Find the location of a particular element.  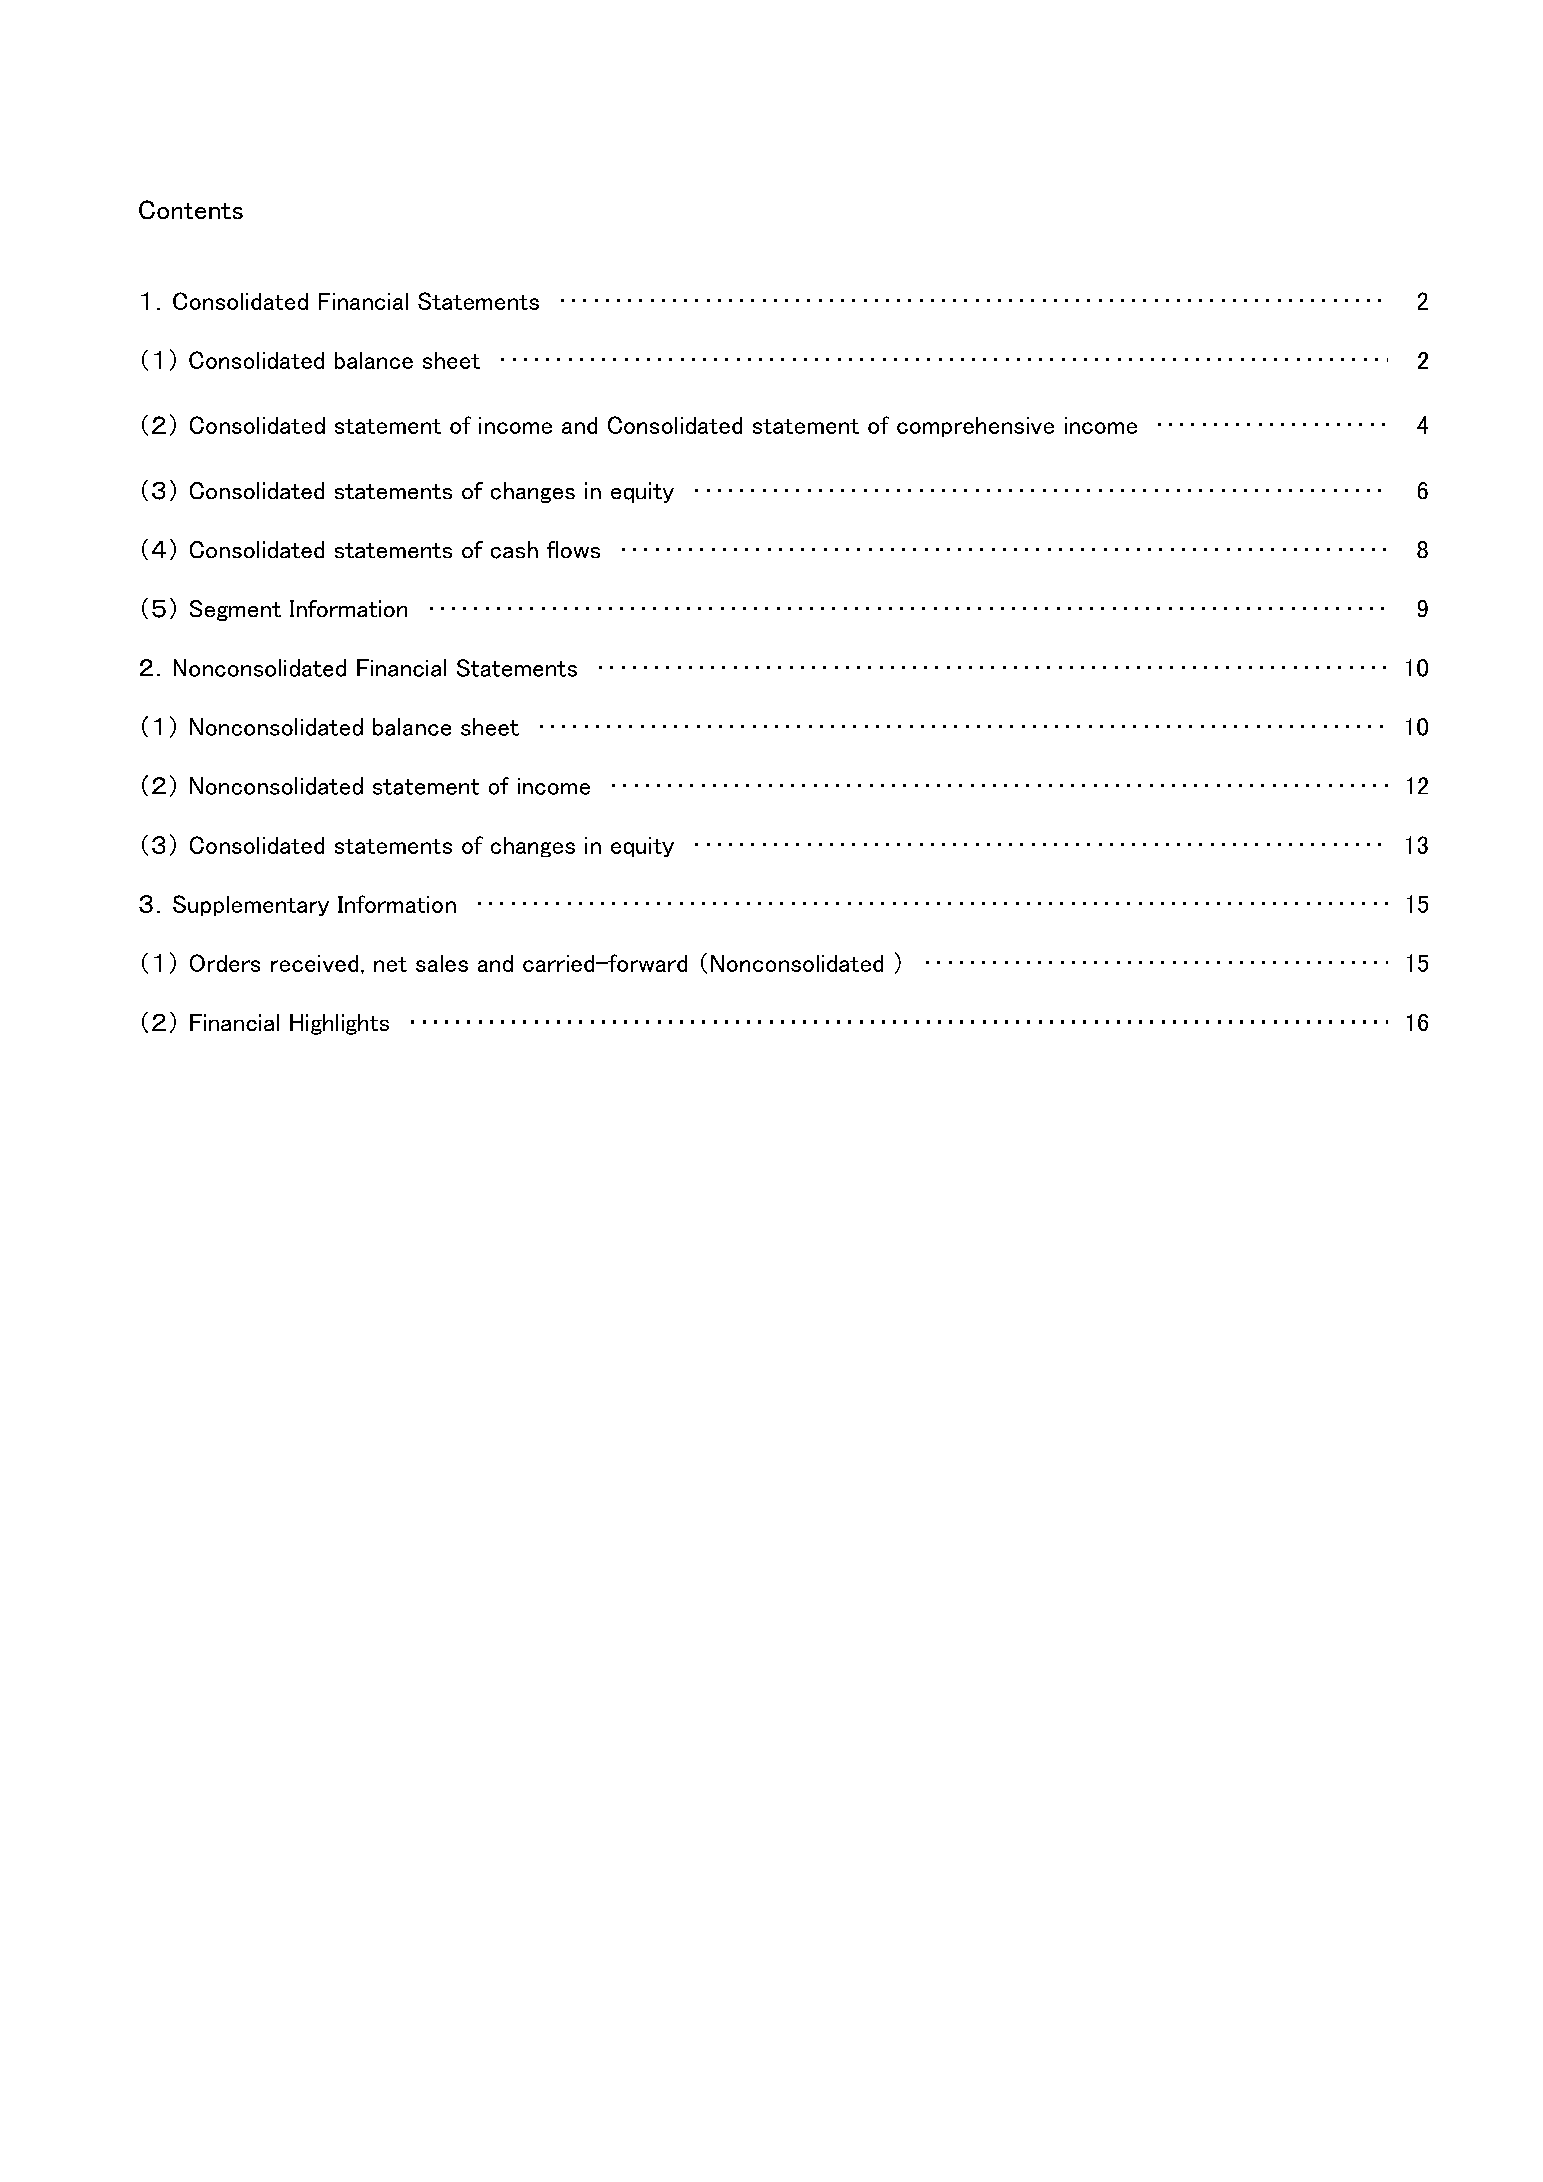

cash is located at coordinates (514, 550).
